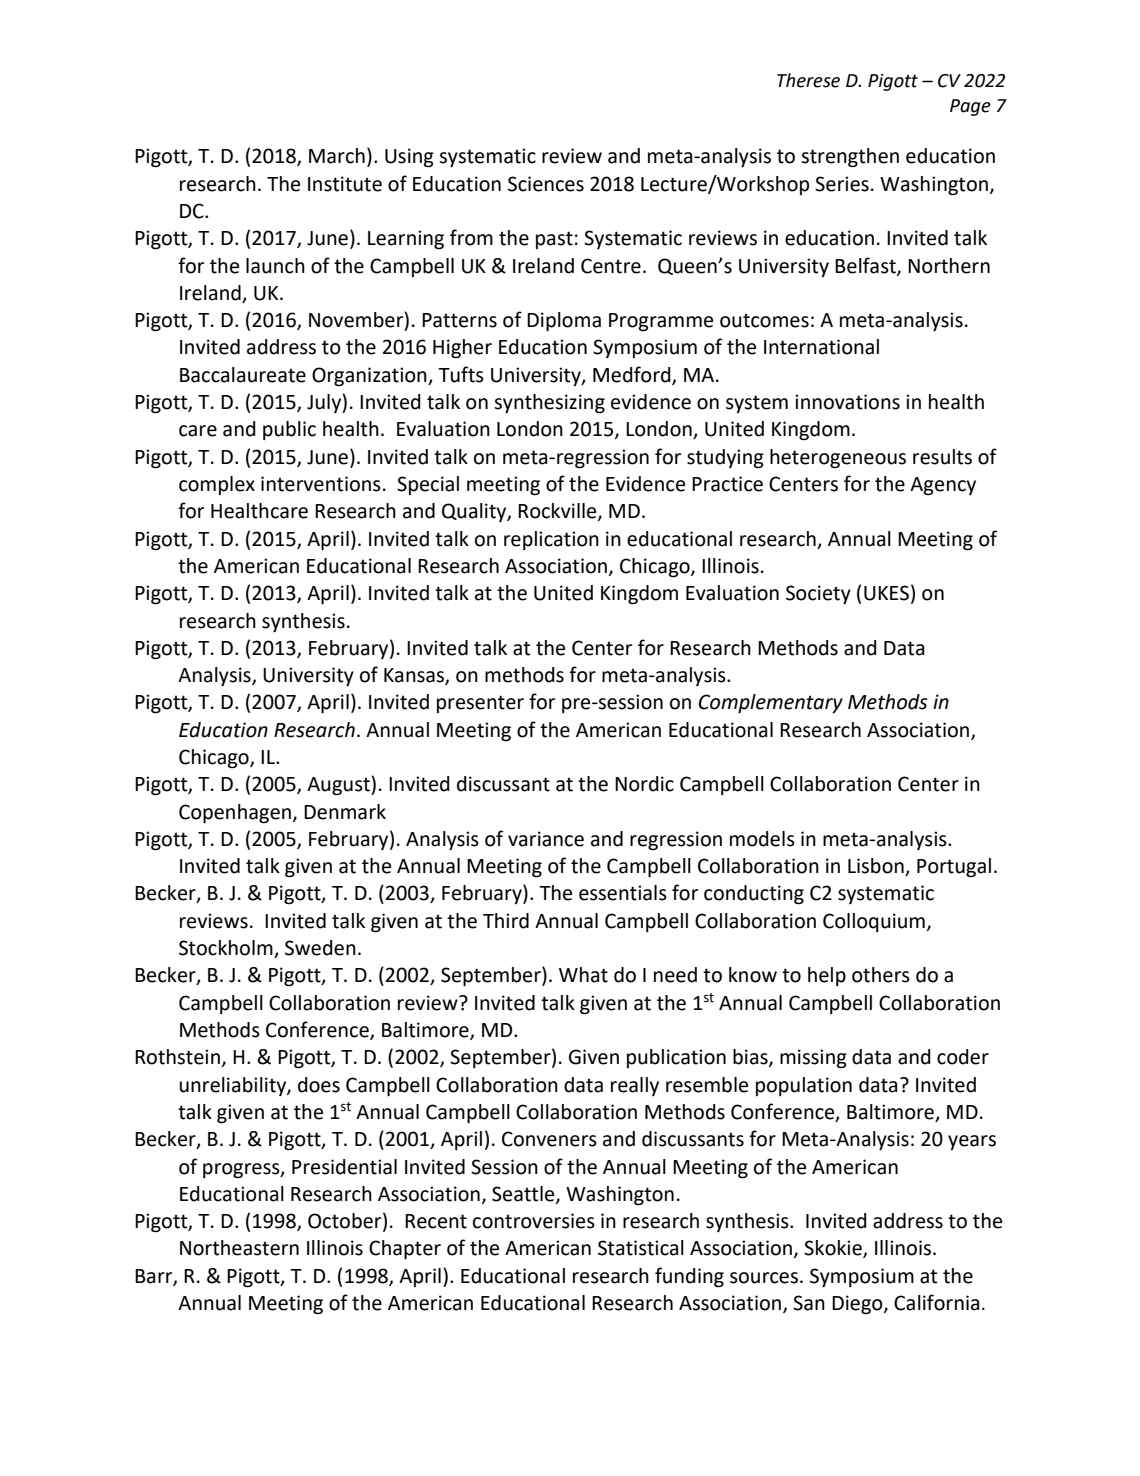  What do you see at coordinates (877, 867) in the image?
I see `Lisbon` at bounding box center [877, 867].
